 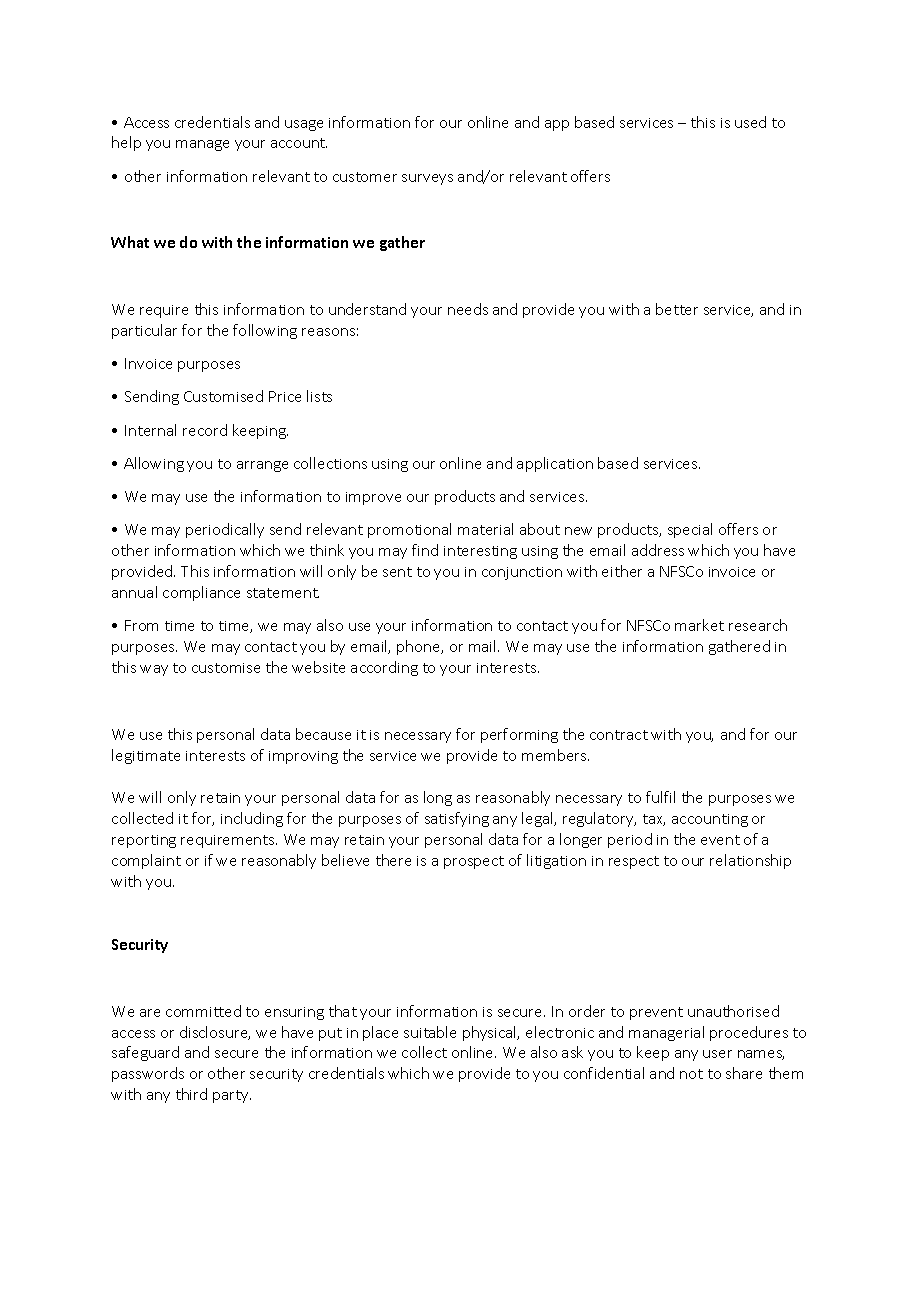 I want to click on market, so click(x=699, y=625).
